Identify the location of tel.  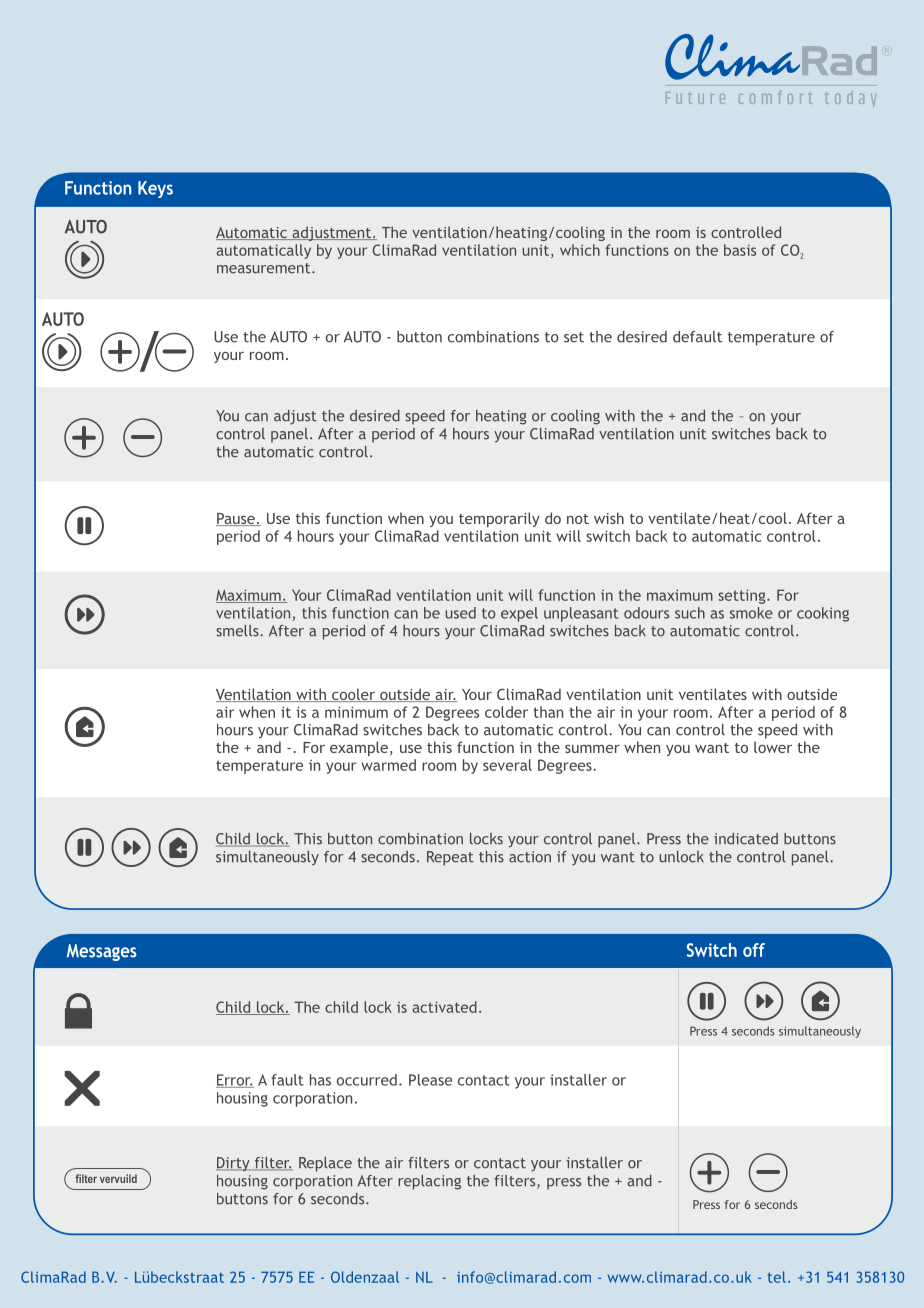
(777, 1277).
